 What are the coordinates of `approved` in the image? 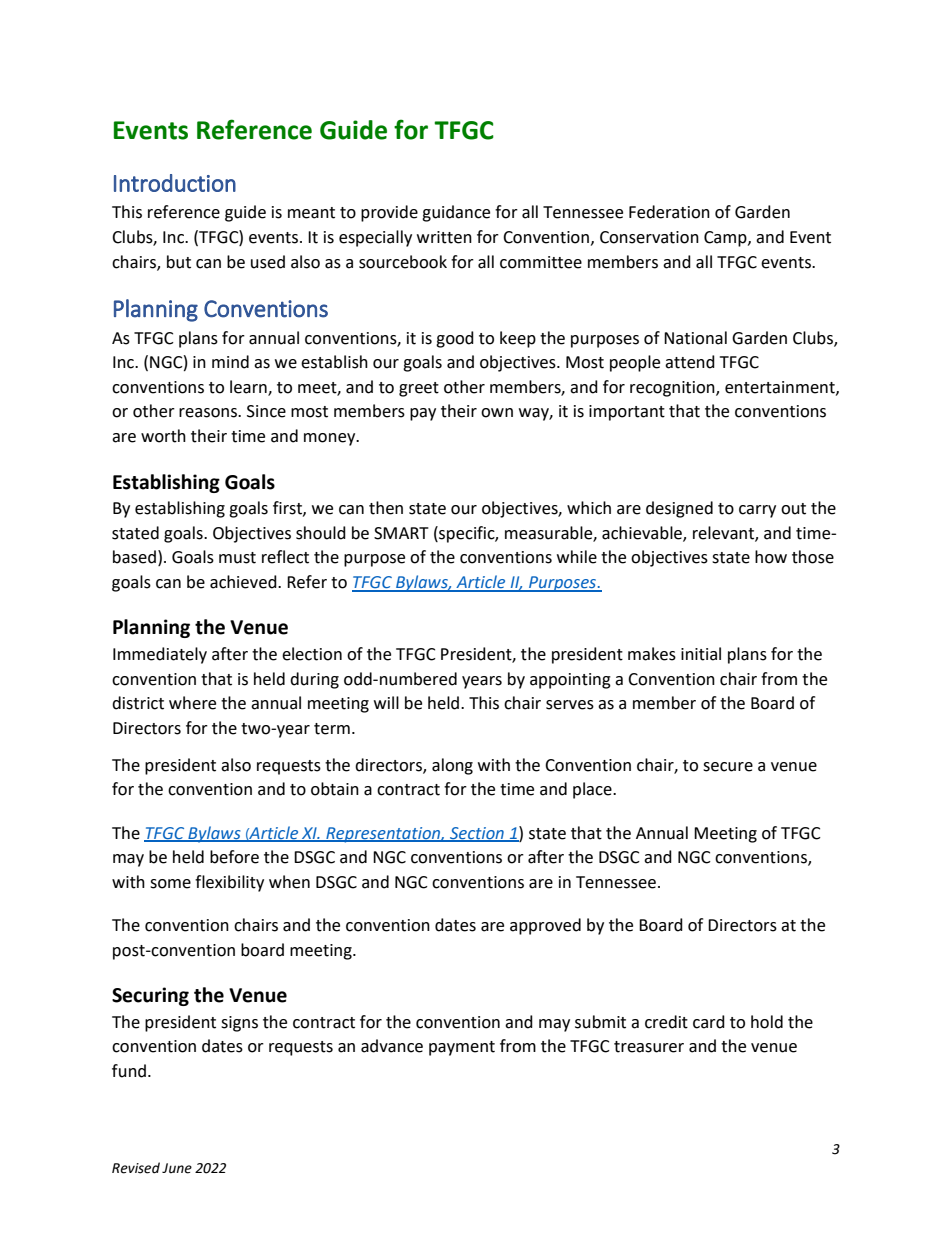 It's located at (545, 926).
